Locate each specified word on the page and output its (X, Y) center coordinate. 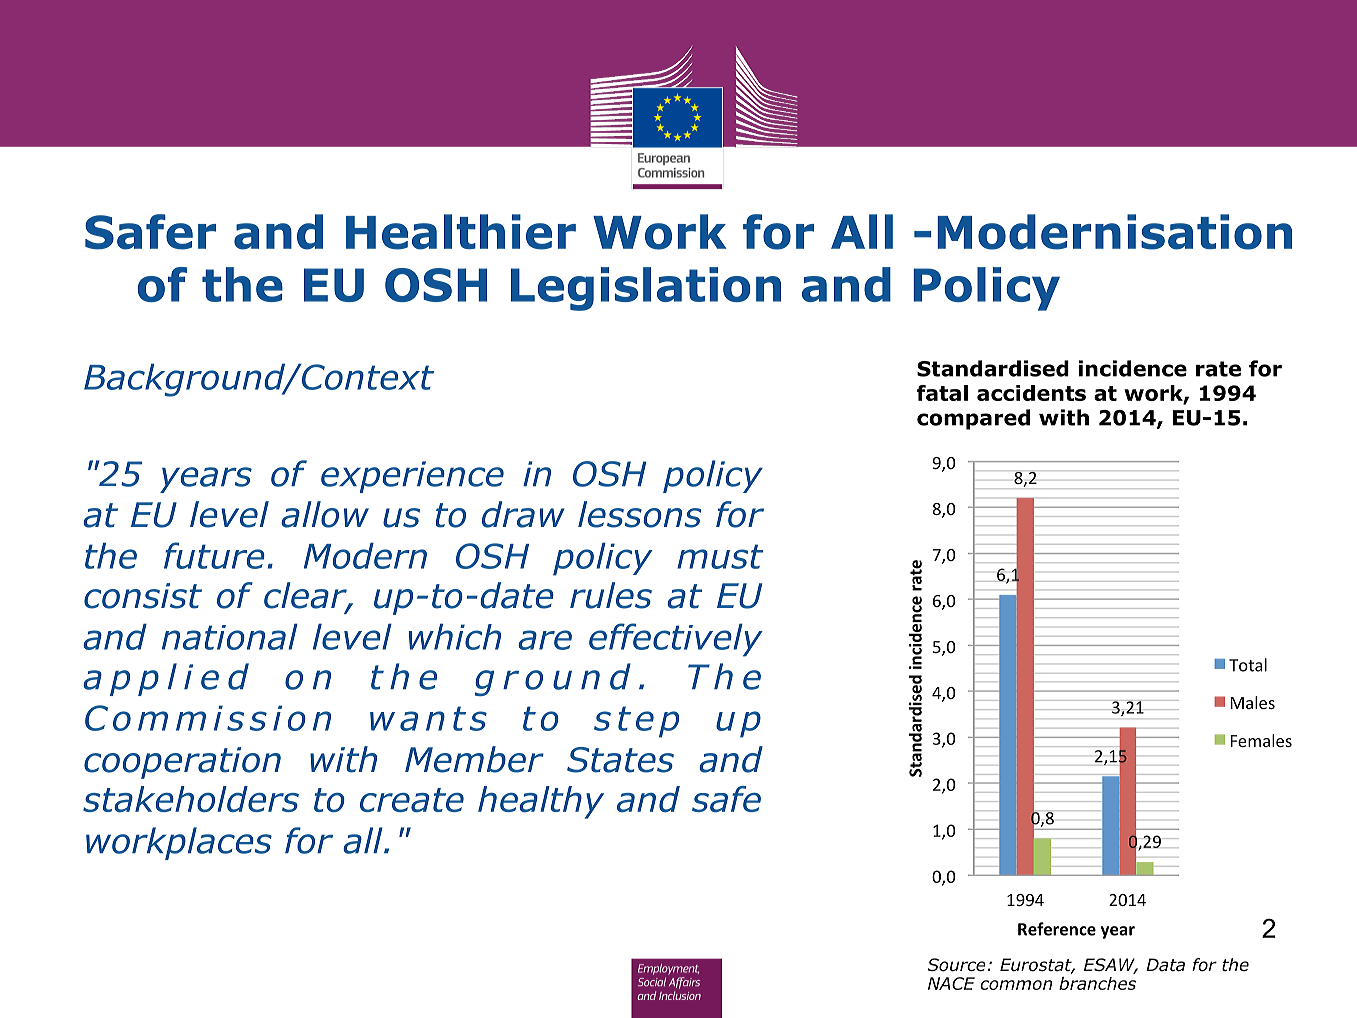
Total (1248, 665)
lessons (639, 514)
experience (412, 477)
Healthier (461, 232)
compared (973, 419)
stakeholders (191, 799)
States (620, 760)
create (412, 800)
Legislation (646, 289)
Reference (1057, 929)
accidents (1031, 393)
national (230, 636)
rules (611, 595)
